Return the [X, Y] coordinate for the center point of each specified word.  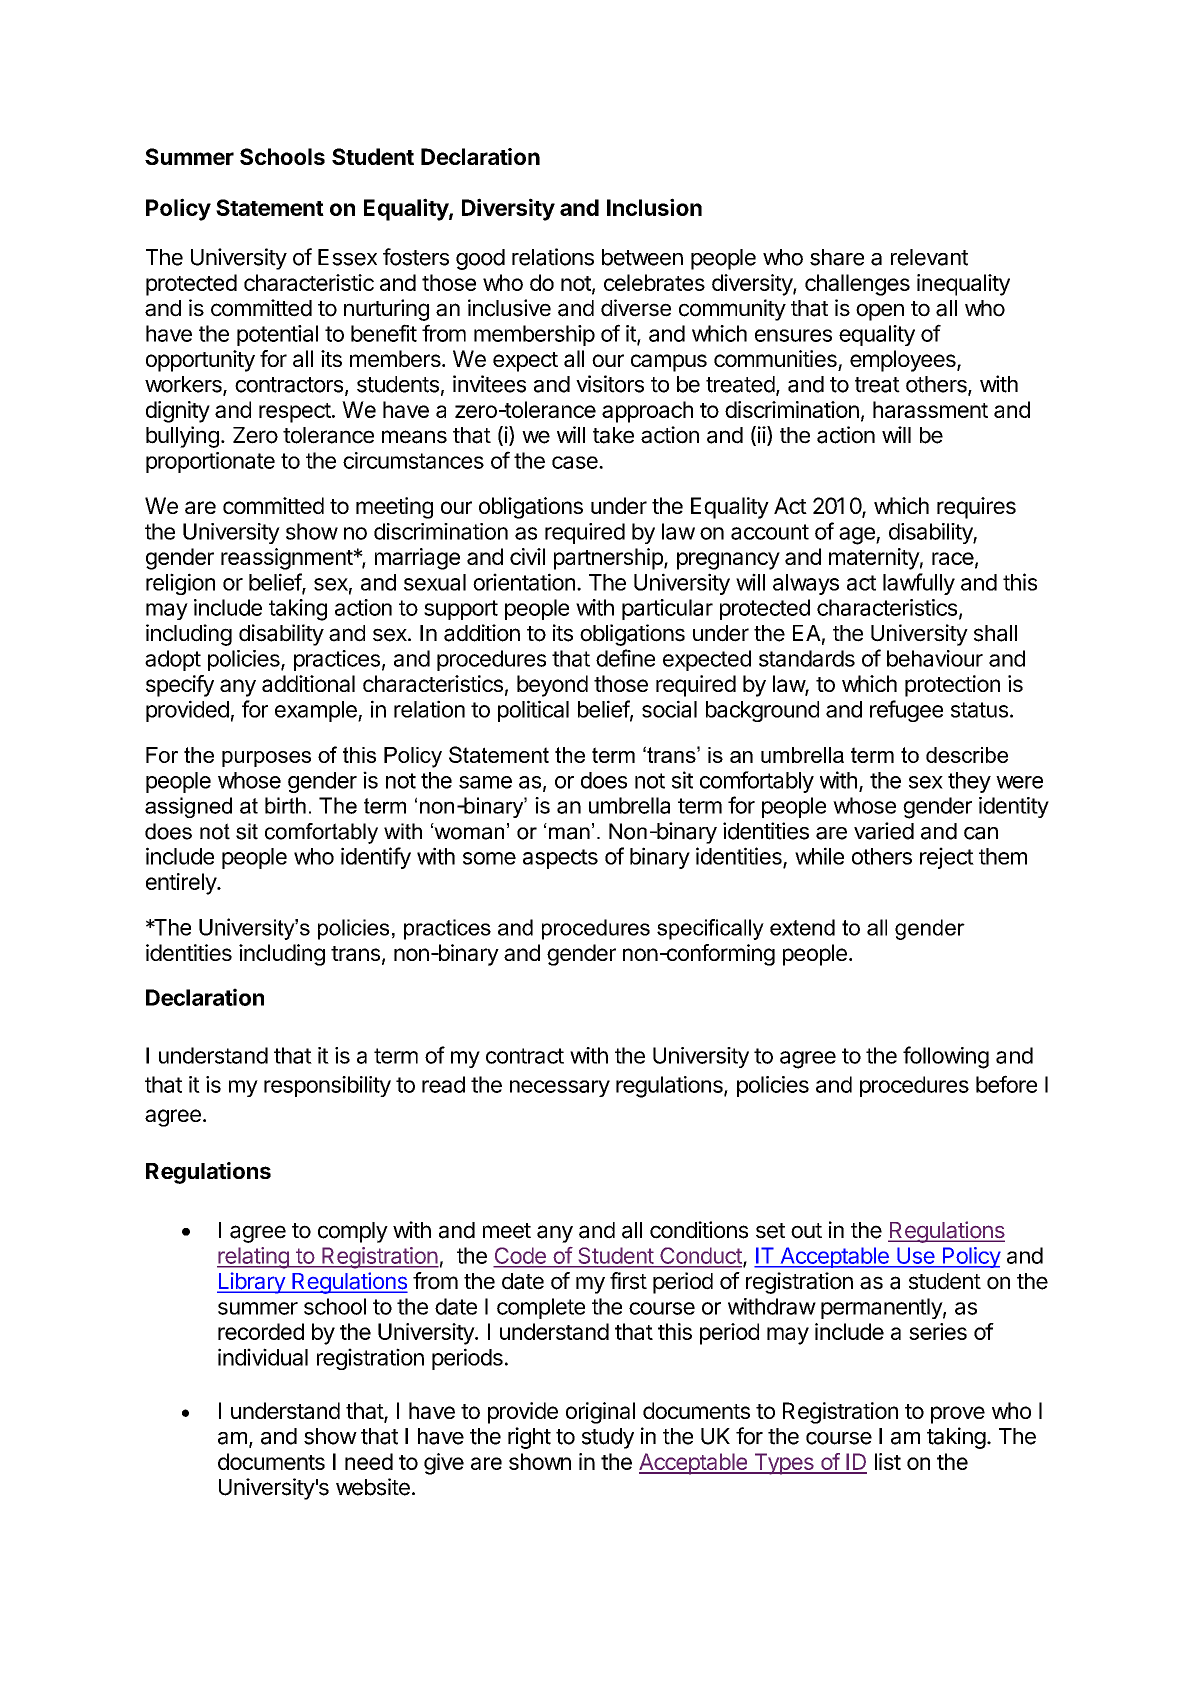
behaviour [935, 658]
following [946, 1057]
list [888, 1461]
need [369, 1461]
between [642, 257]
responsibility [327, 1086]
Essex [347, 257]
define [625, 658]
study [608, 1438]
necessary [560, 1088]
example [317, 711]
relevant [929, 257]
